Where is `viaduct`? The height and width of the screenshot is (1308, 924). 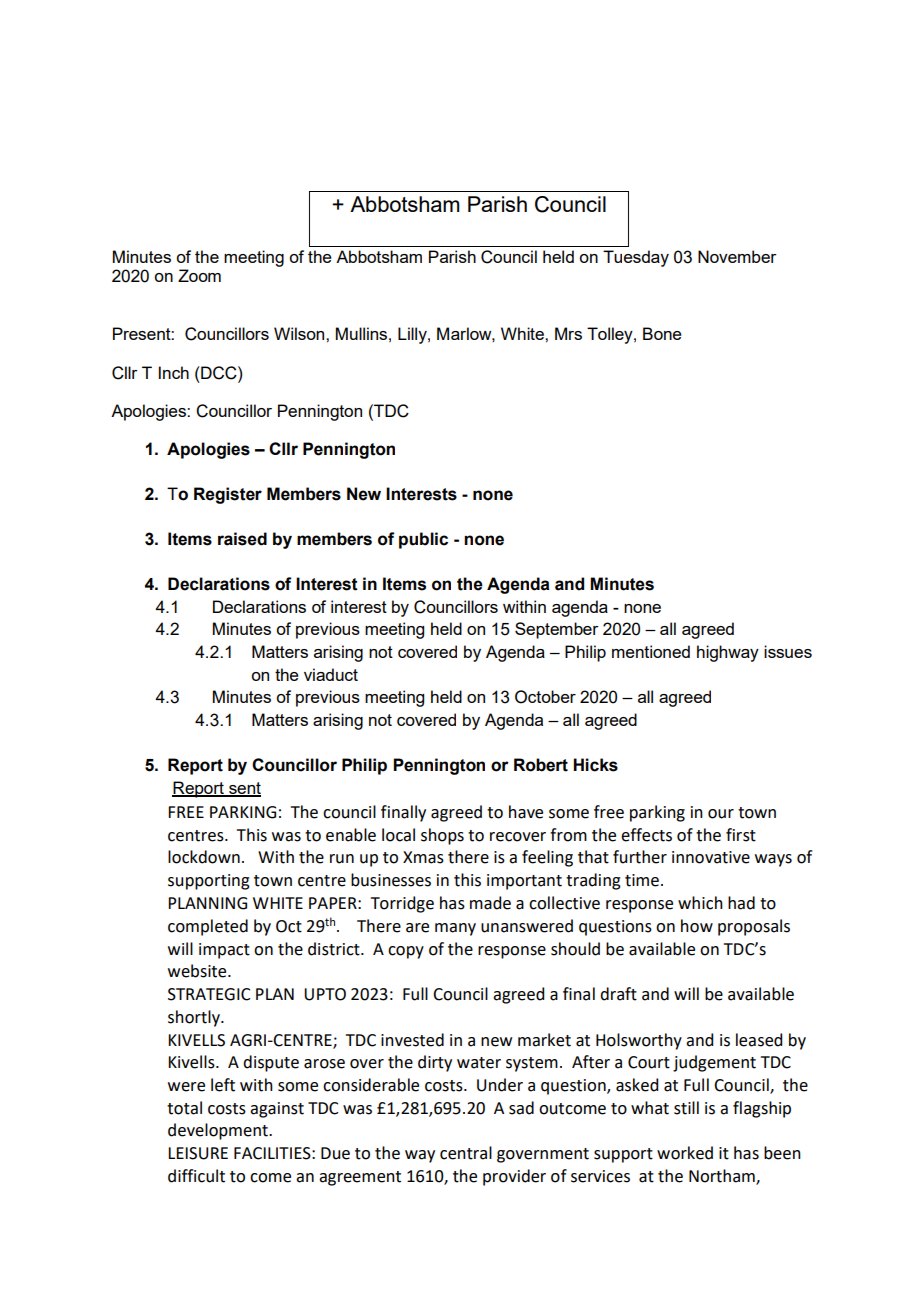
viaduct is located at coordinates (331, 674).
